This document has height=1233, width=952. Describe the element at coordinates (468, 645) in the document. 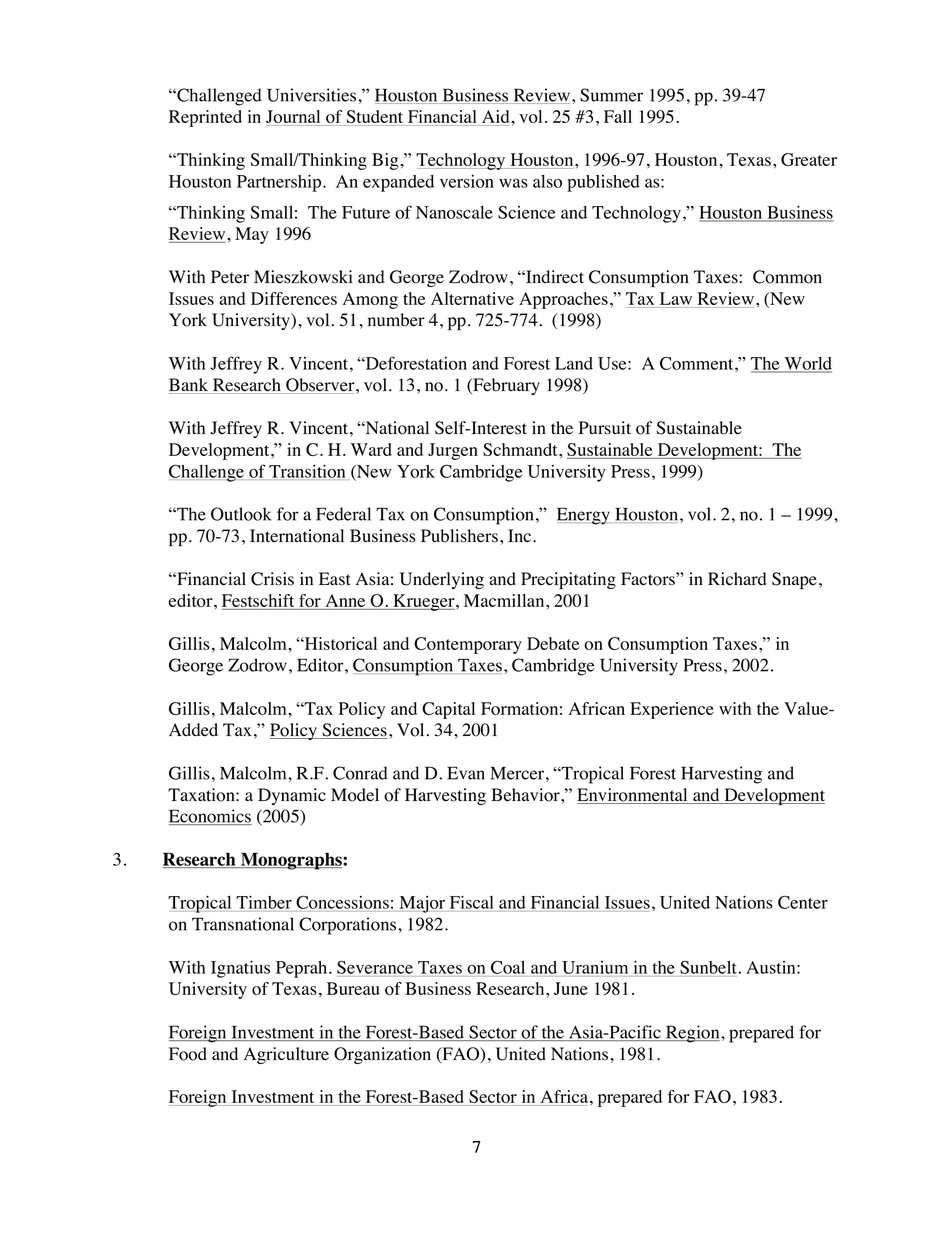

I see `Contemporary` at that location.
